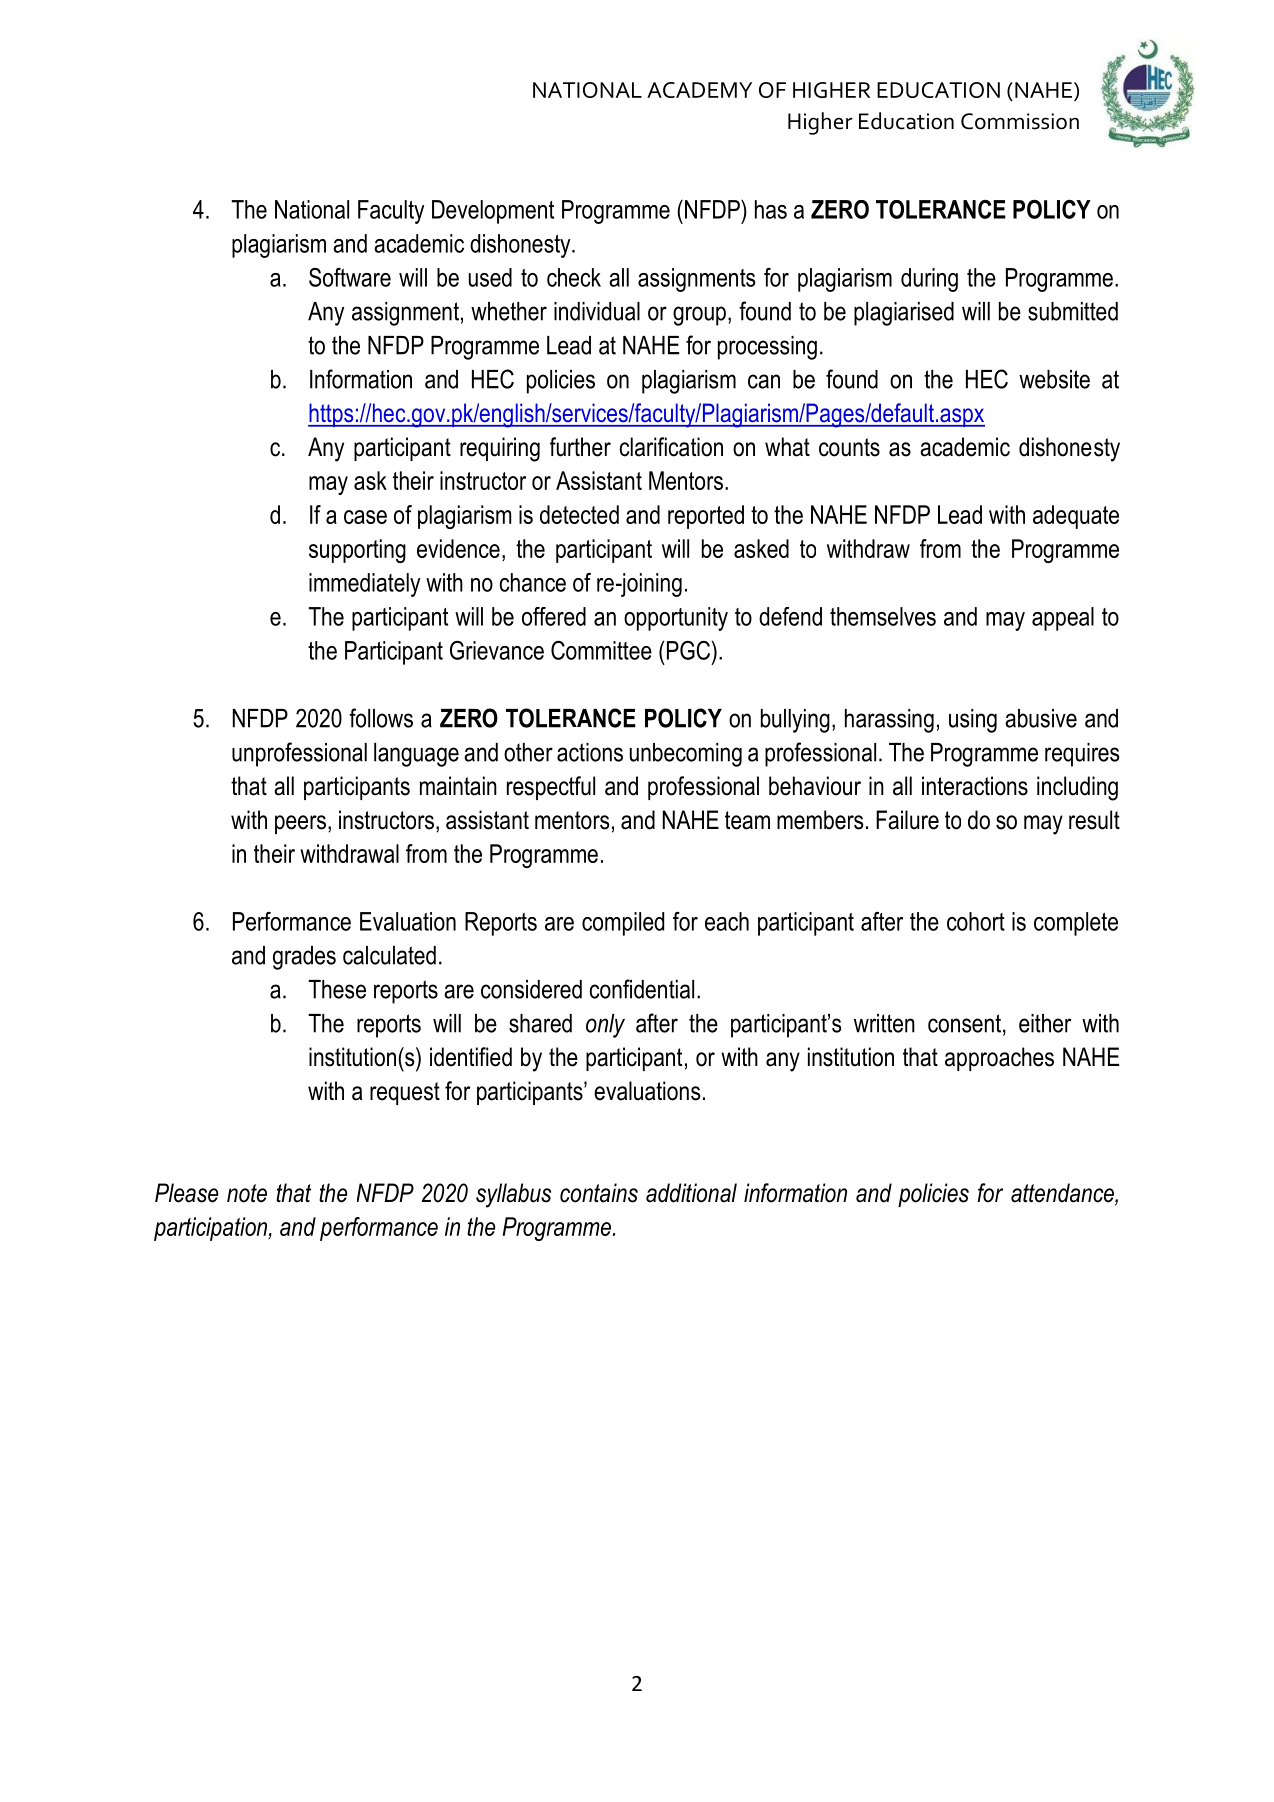 The width and height of the screenshot is (1274, 1802). I want to click on case, so click(365, 517).
